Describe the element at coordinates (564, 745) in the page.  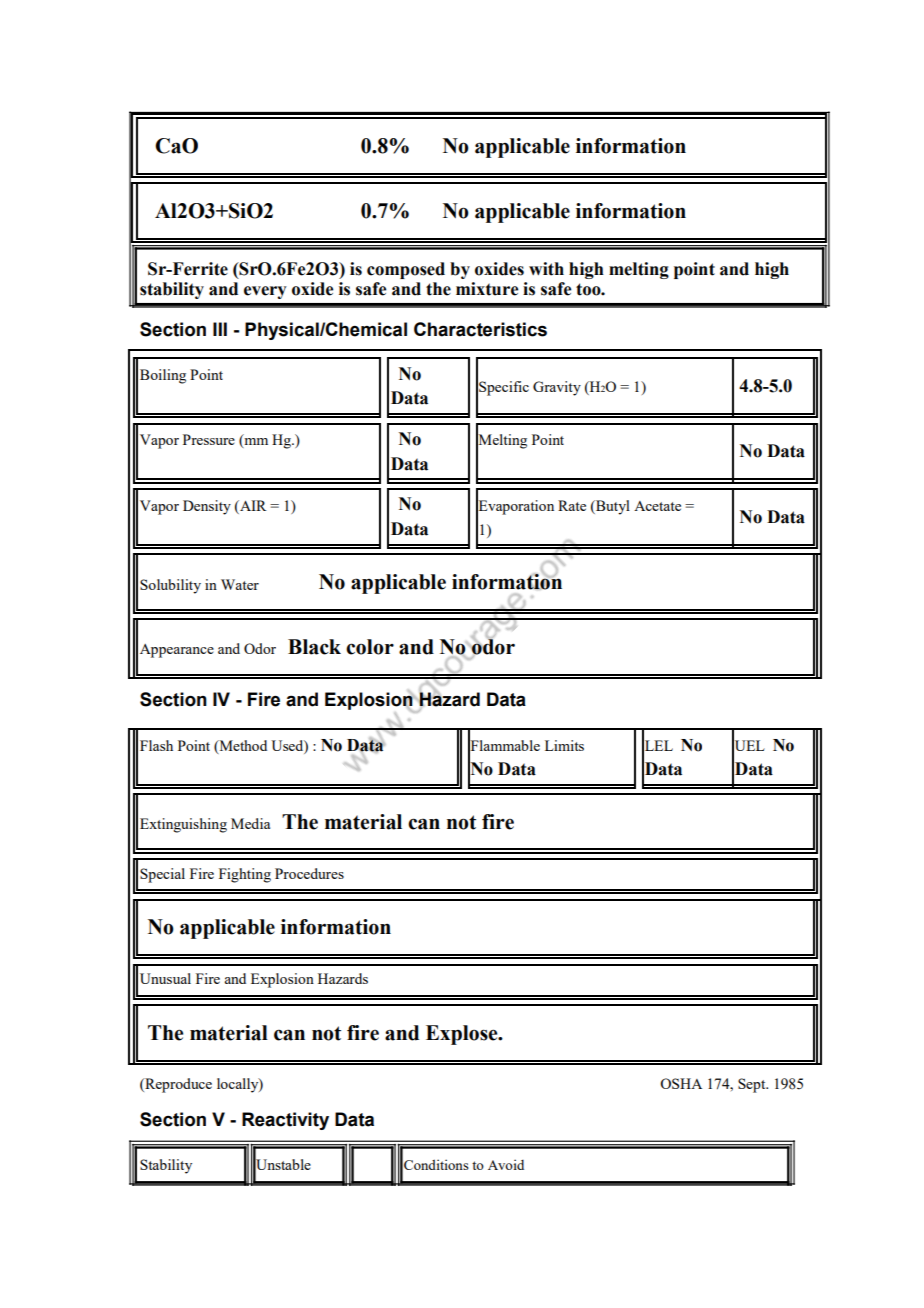
I see `Limits` at that location.
